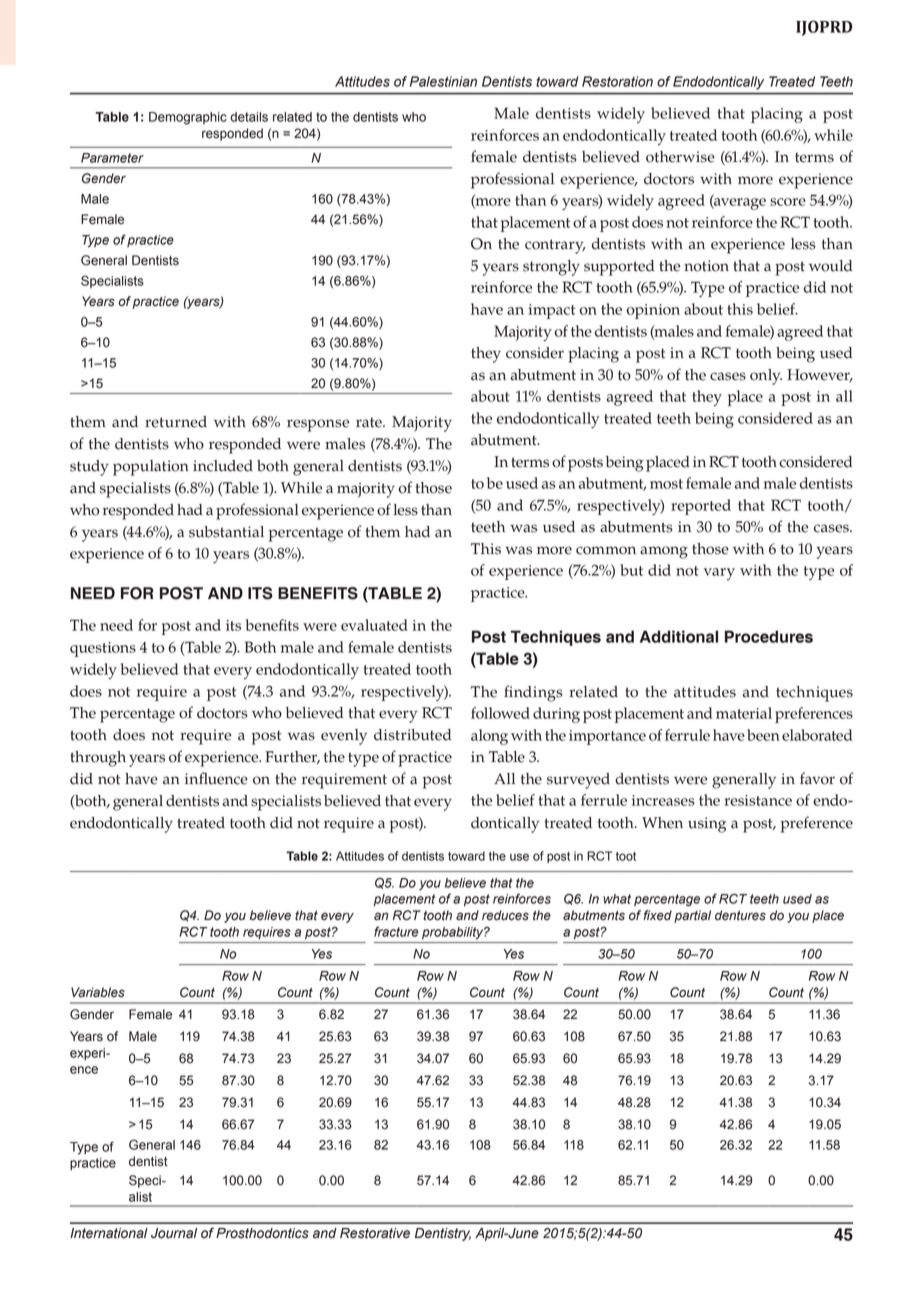 The image size is (923, 1316). I want to click on through, so click(98, 759).
